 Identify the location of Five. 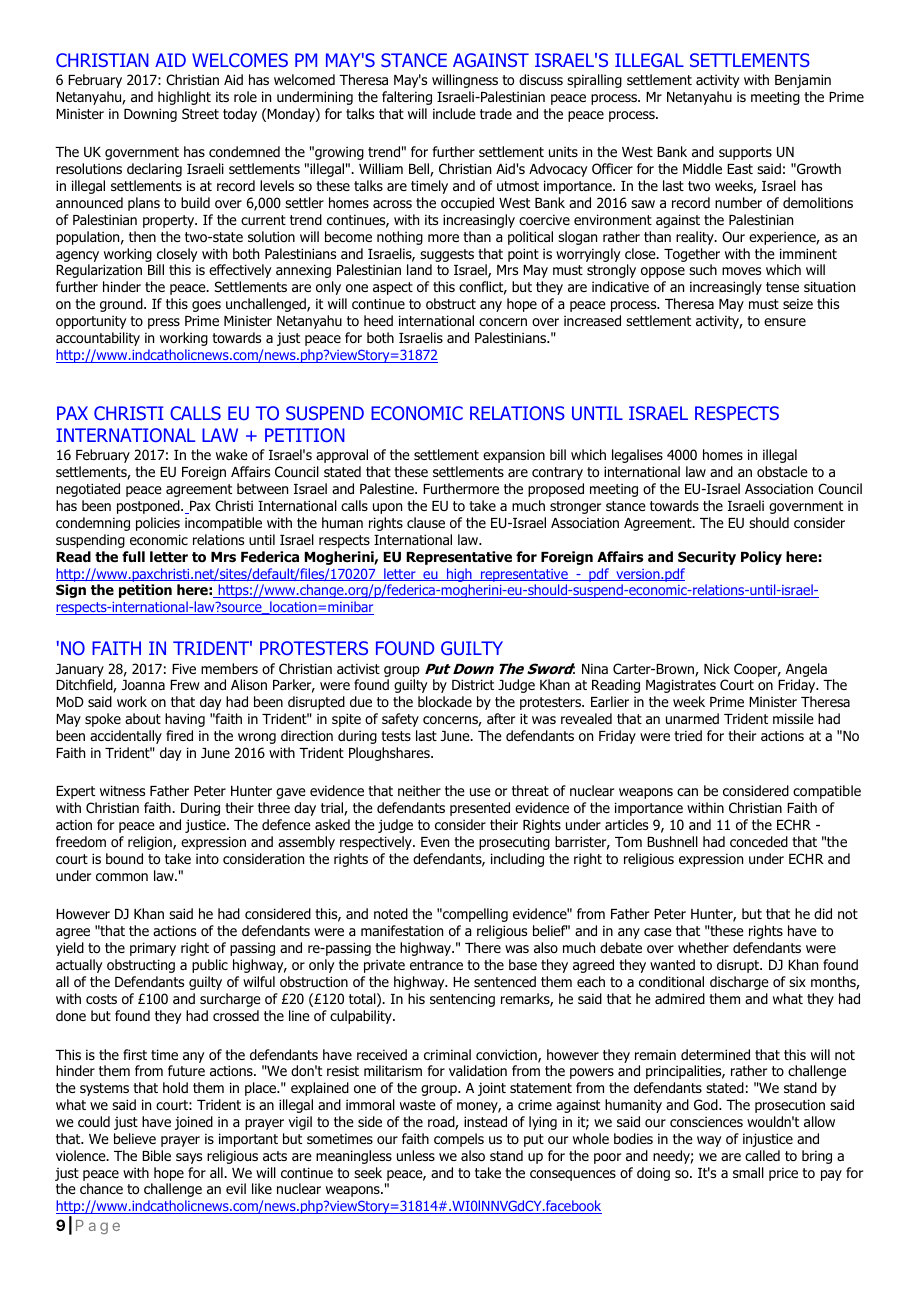
(184, 668).
